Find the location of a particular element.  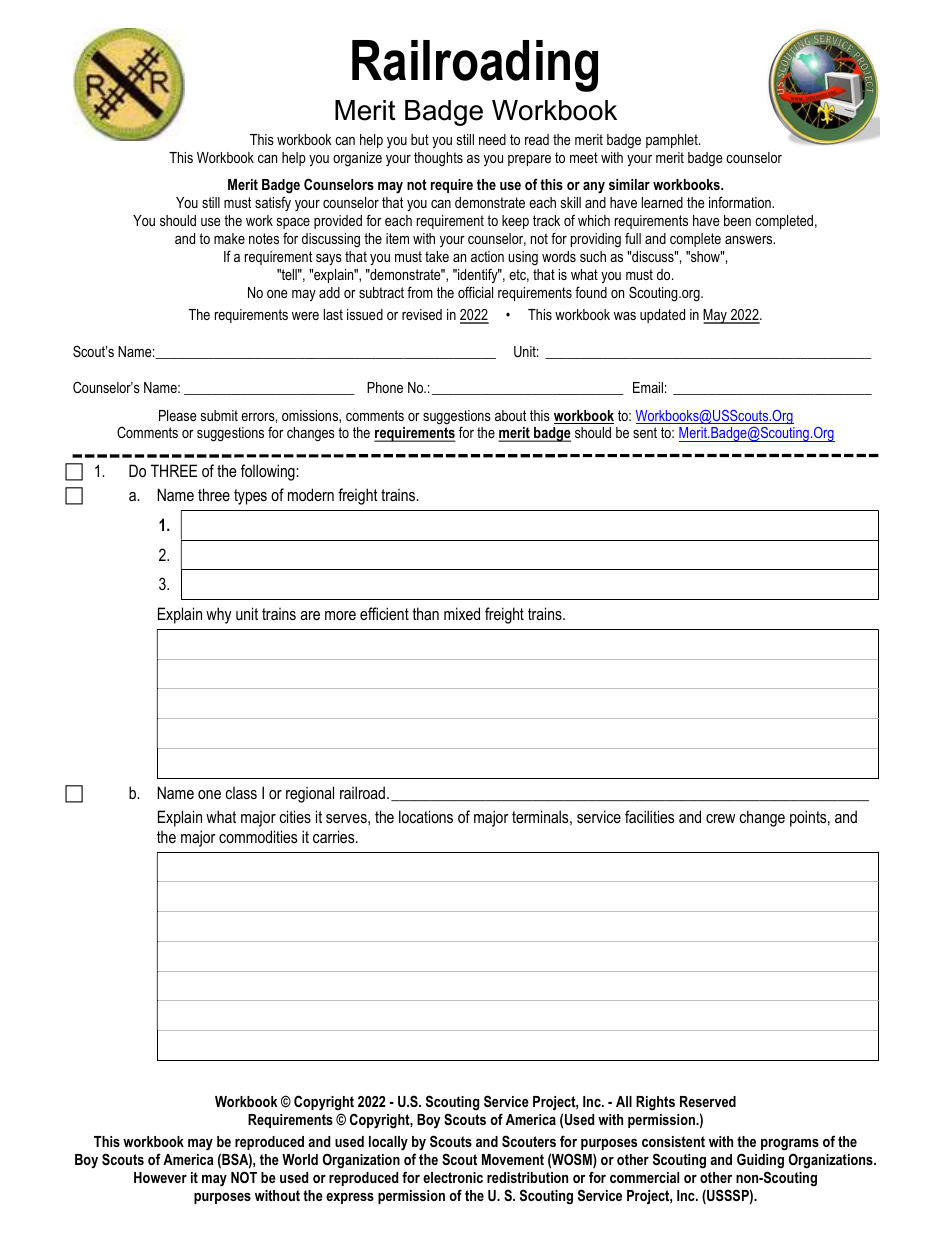

crew is located at coordinates (720, 818).
